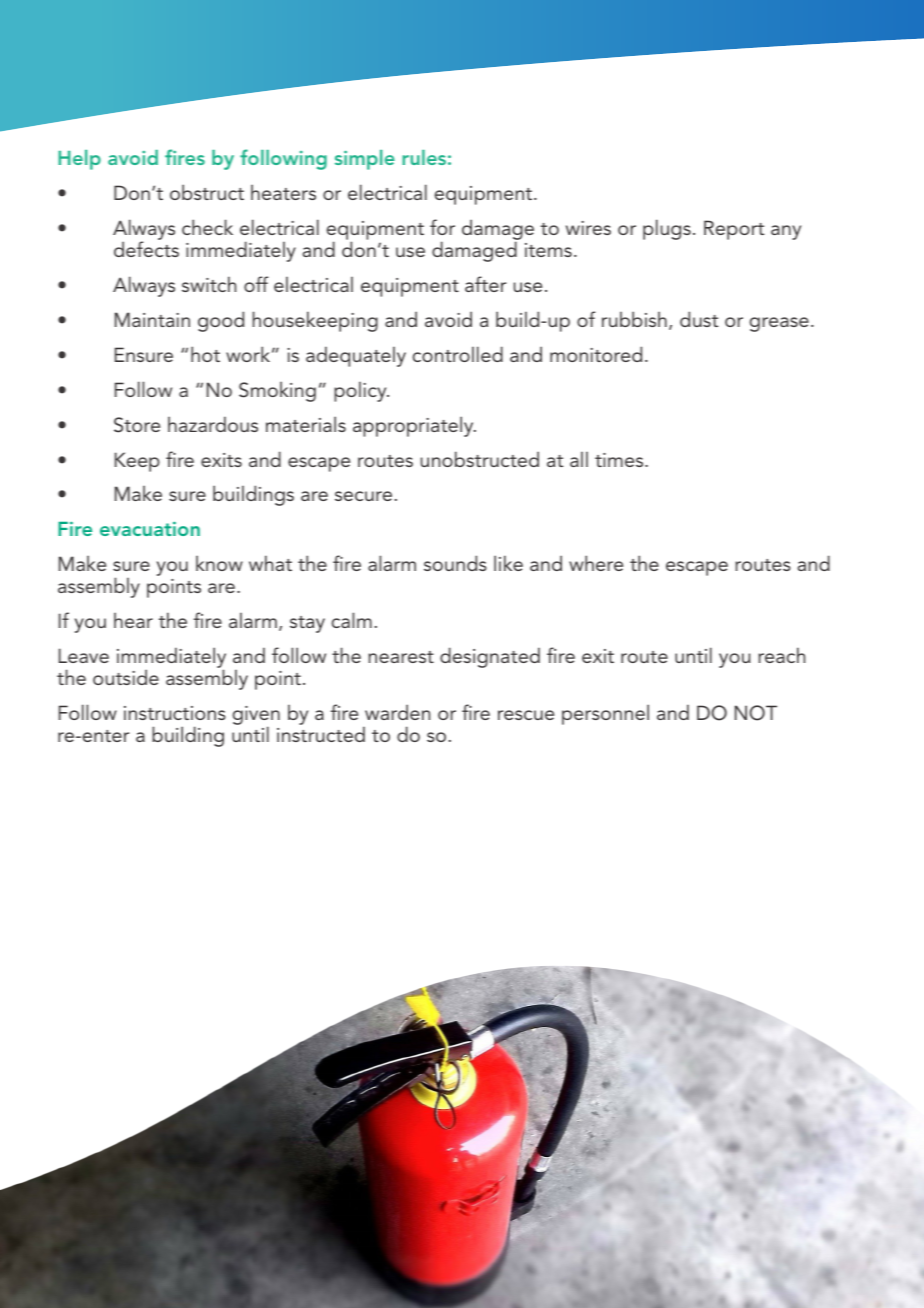 The height and width of the document is (1308, 924). Describe the element at coordinates (455, 563) in the document. I see `sounds` at that location.
